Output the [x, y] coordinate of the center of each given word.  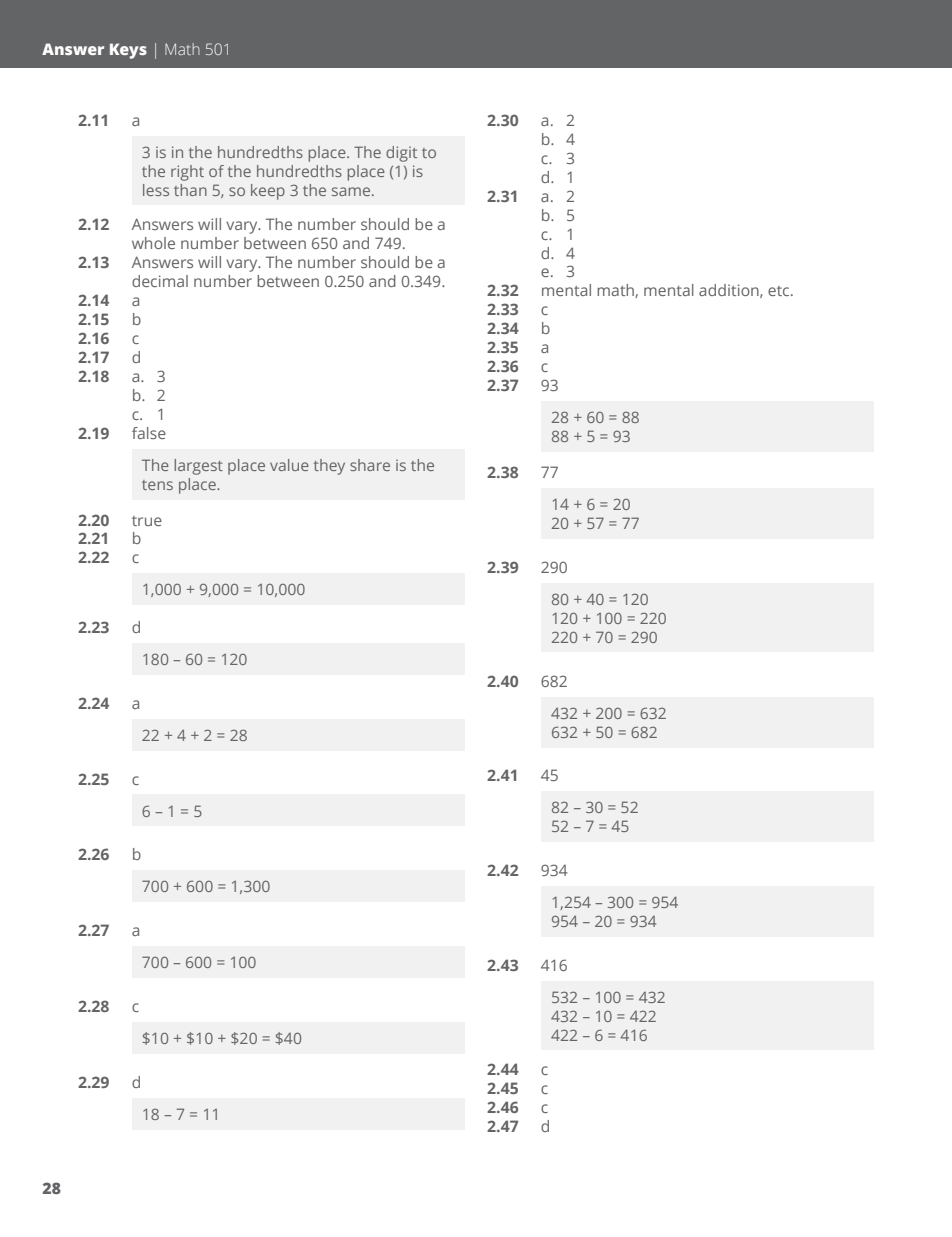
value [289, 465]
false [149, 433]
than [190, 190]
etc [780, 291]
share [370, 465]
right [187, 173]
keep [268, 192]
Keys [128, 51]
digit [401, 154]
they [329, 467]
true [147, 521]
